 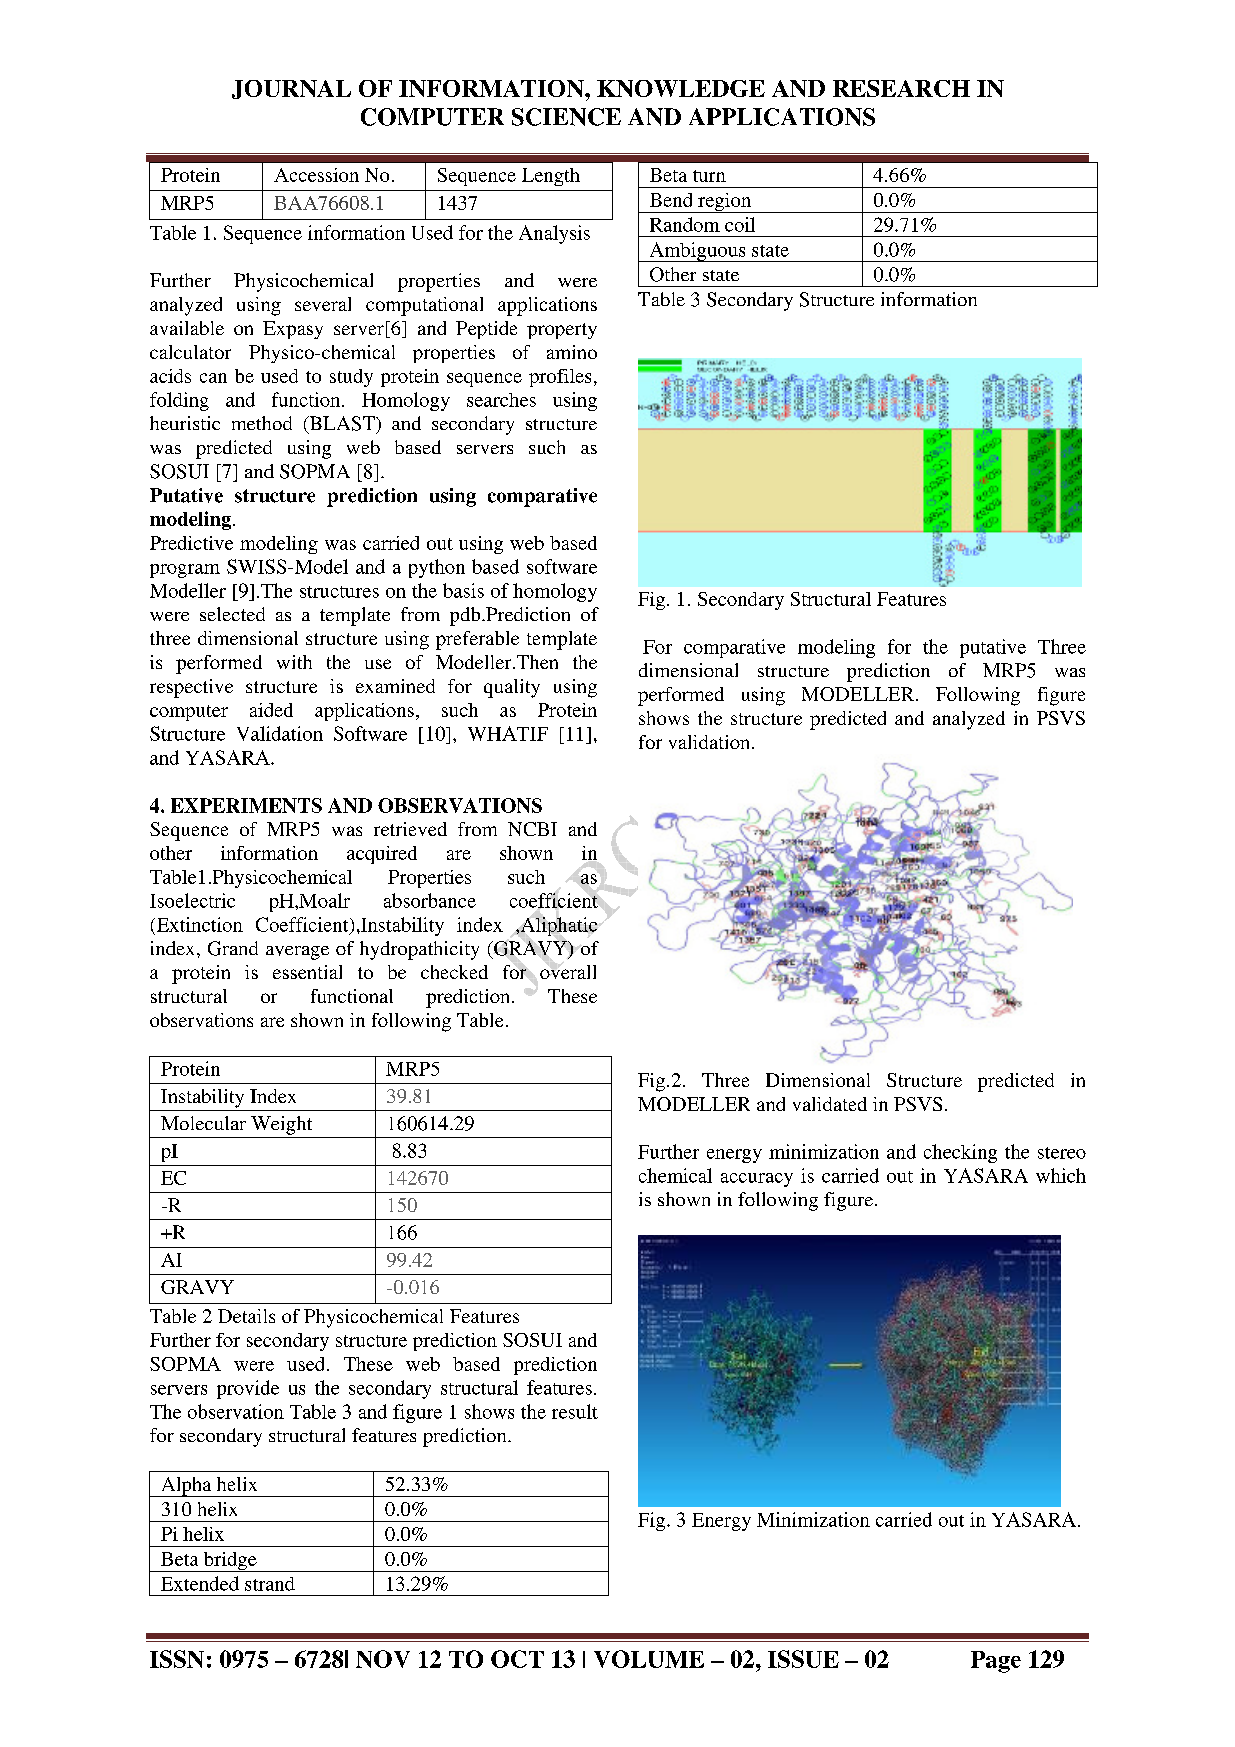 What do you see at coordinates (281, 1125) in the document?
I see `Weight` at bounding box center [281, 1125].
